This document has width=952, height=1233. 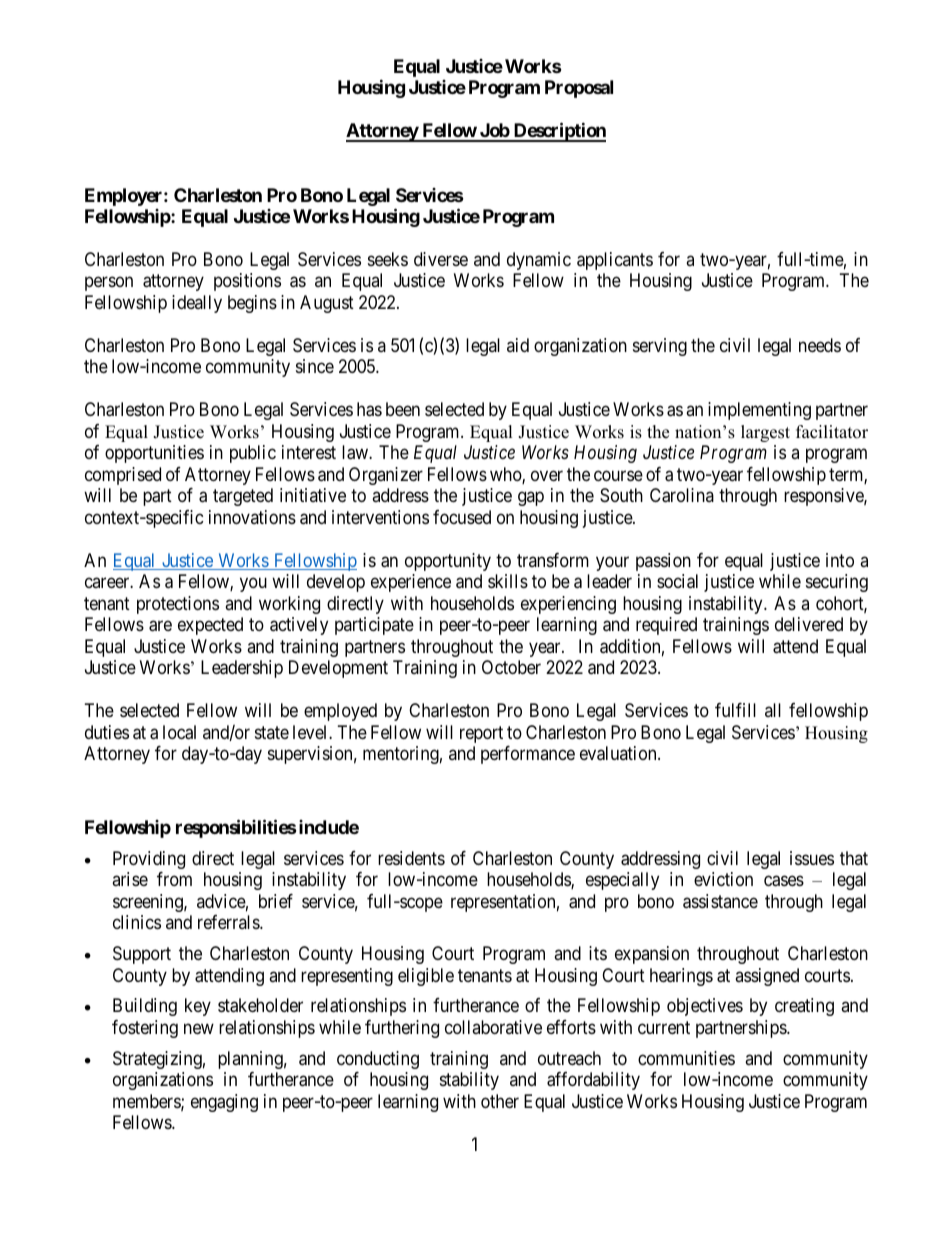 I want to click on communities, so click(x=686, y=1058).
